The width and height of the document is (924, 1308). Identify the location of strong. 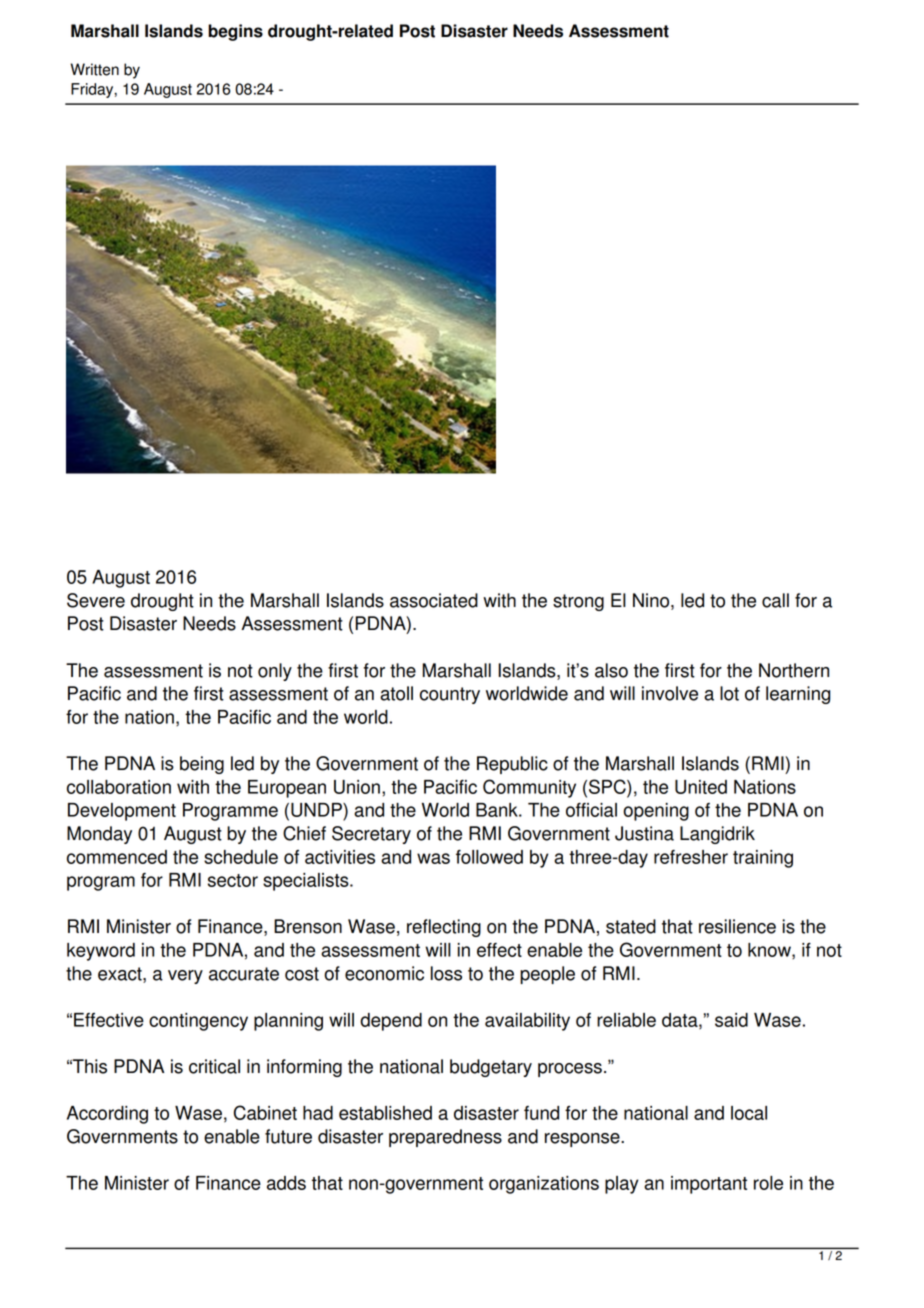
(578, 602).
